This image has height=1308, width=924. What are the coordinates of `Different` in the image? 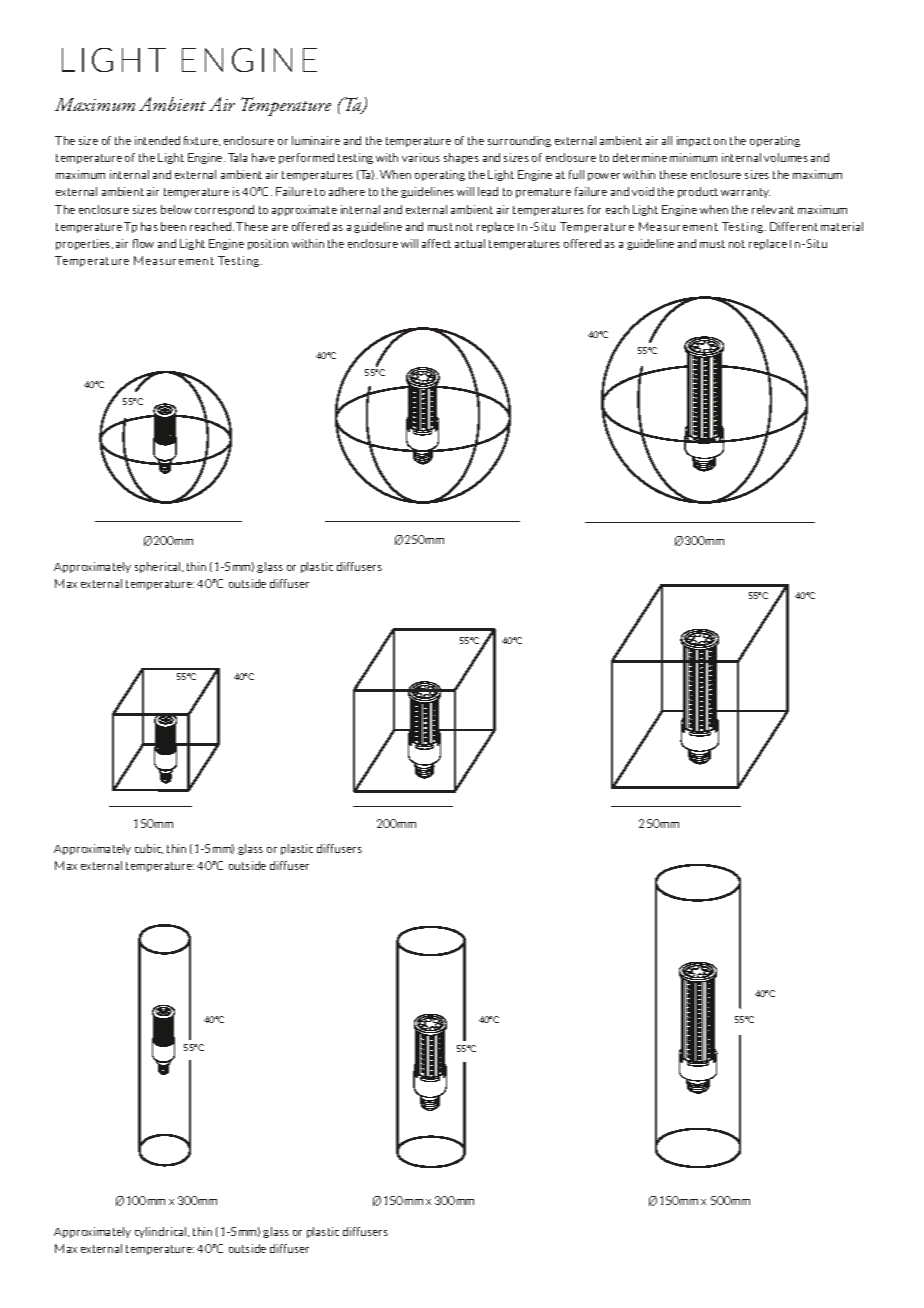 It's located at (794, 226).
